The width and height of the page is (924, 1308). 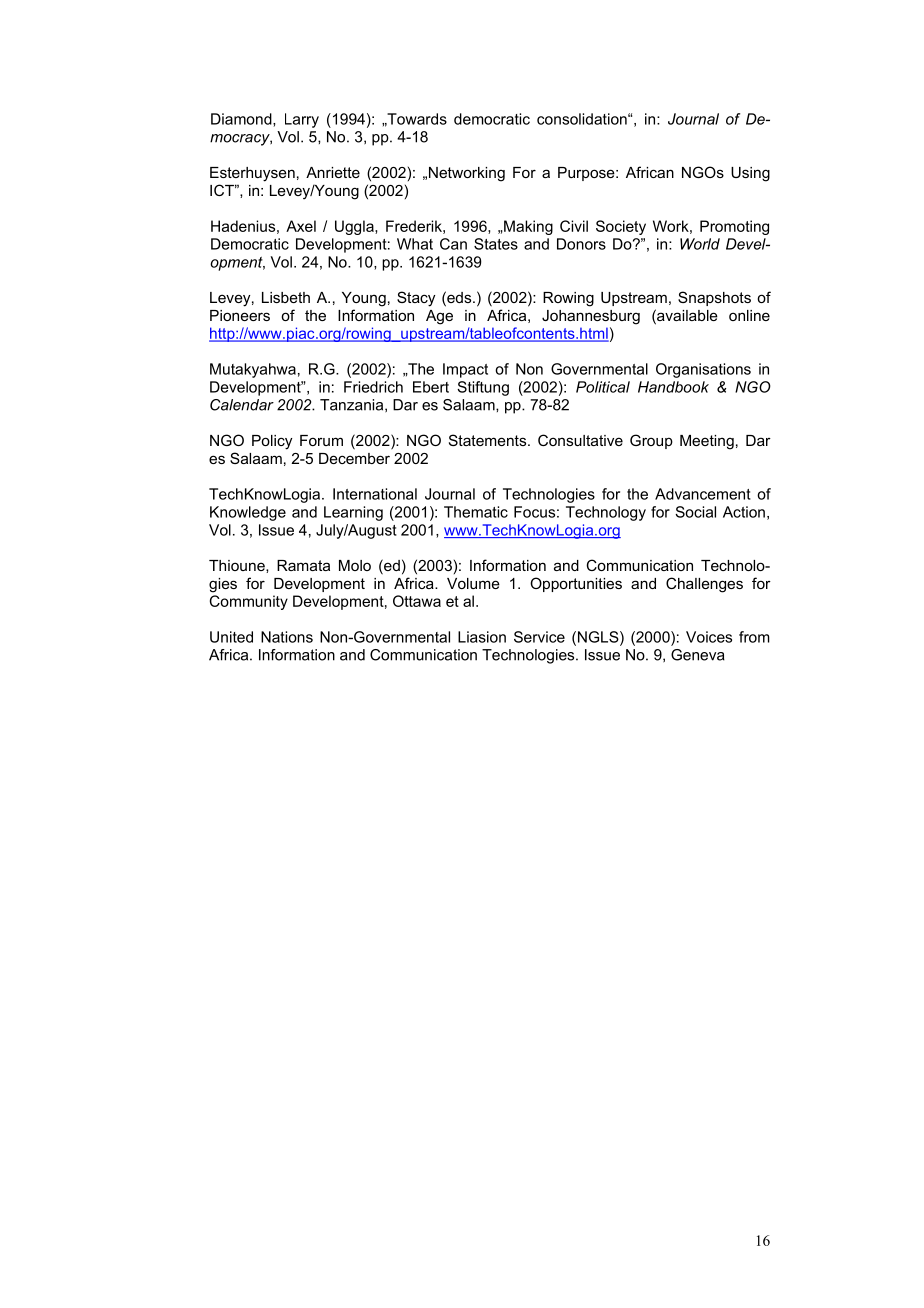 I want to click on Lisbeth, so click(x=286, y=297).
